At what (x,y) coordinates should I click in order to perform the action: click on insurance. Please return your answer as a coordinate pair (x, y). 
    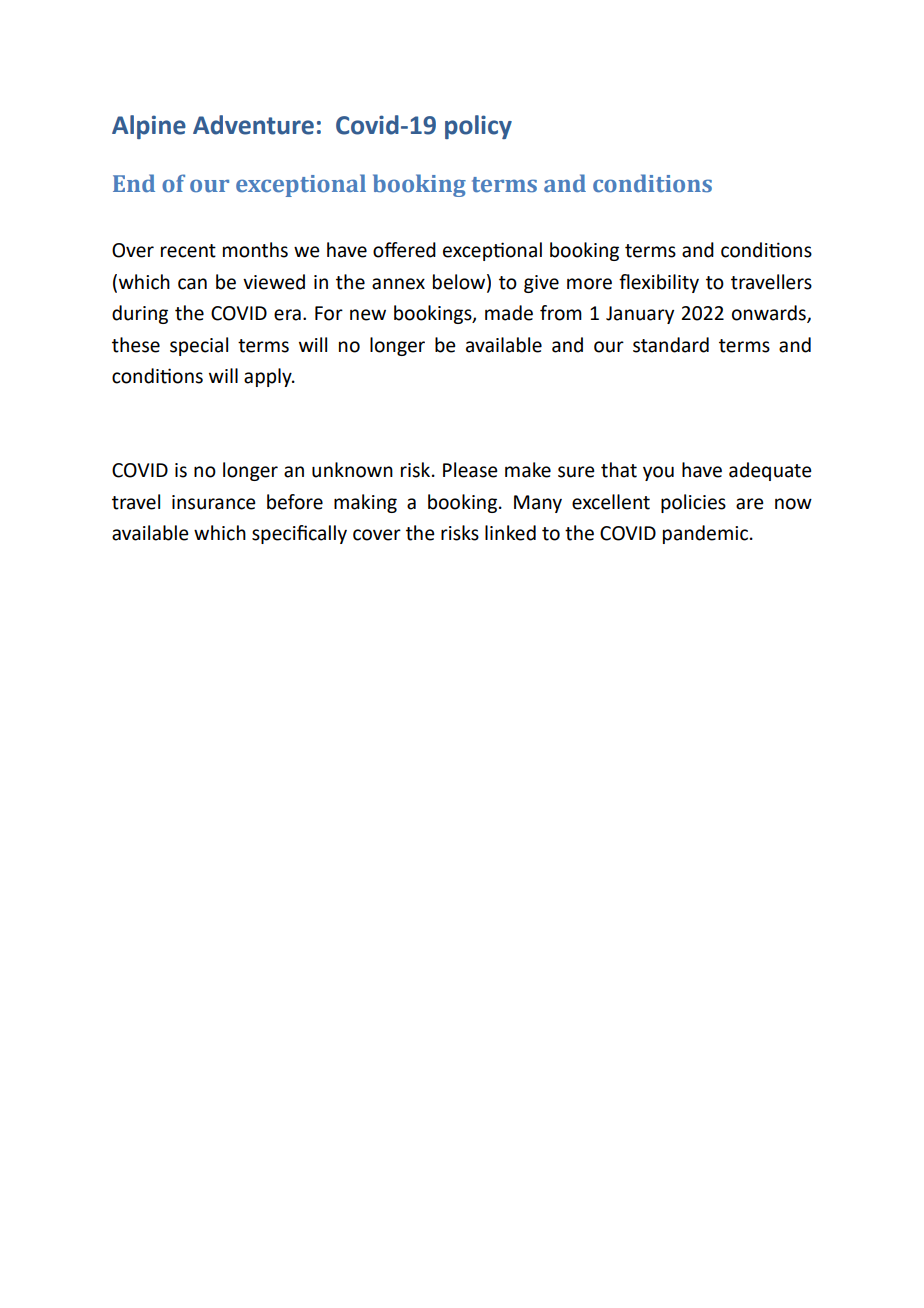
    Looking at the image, I should click on (214, 502).
